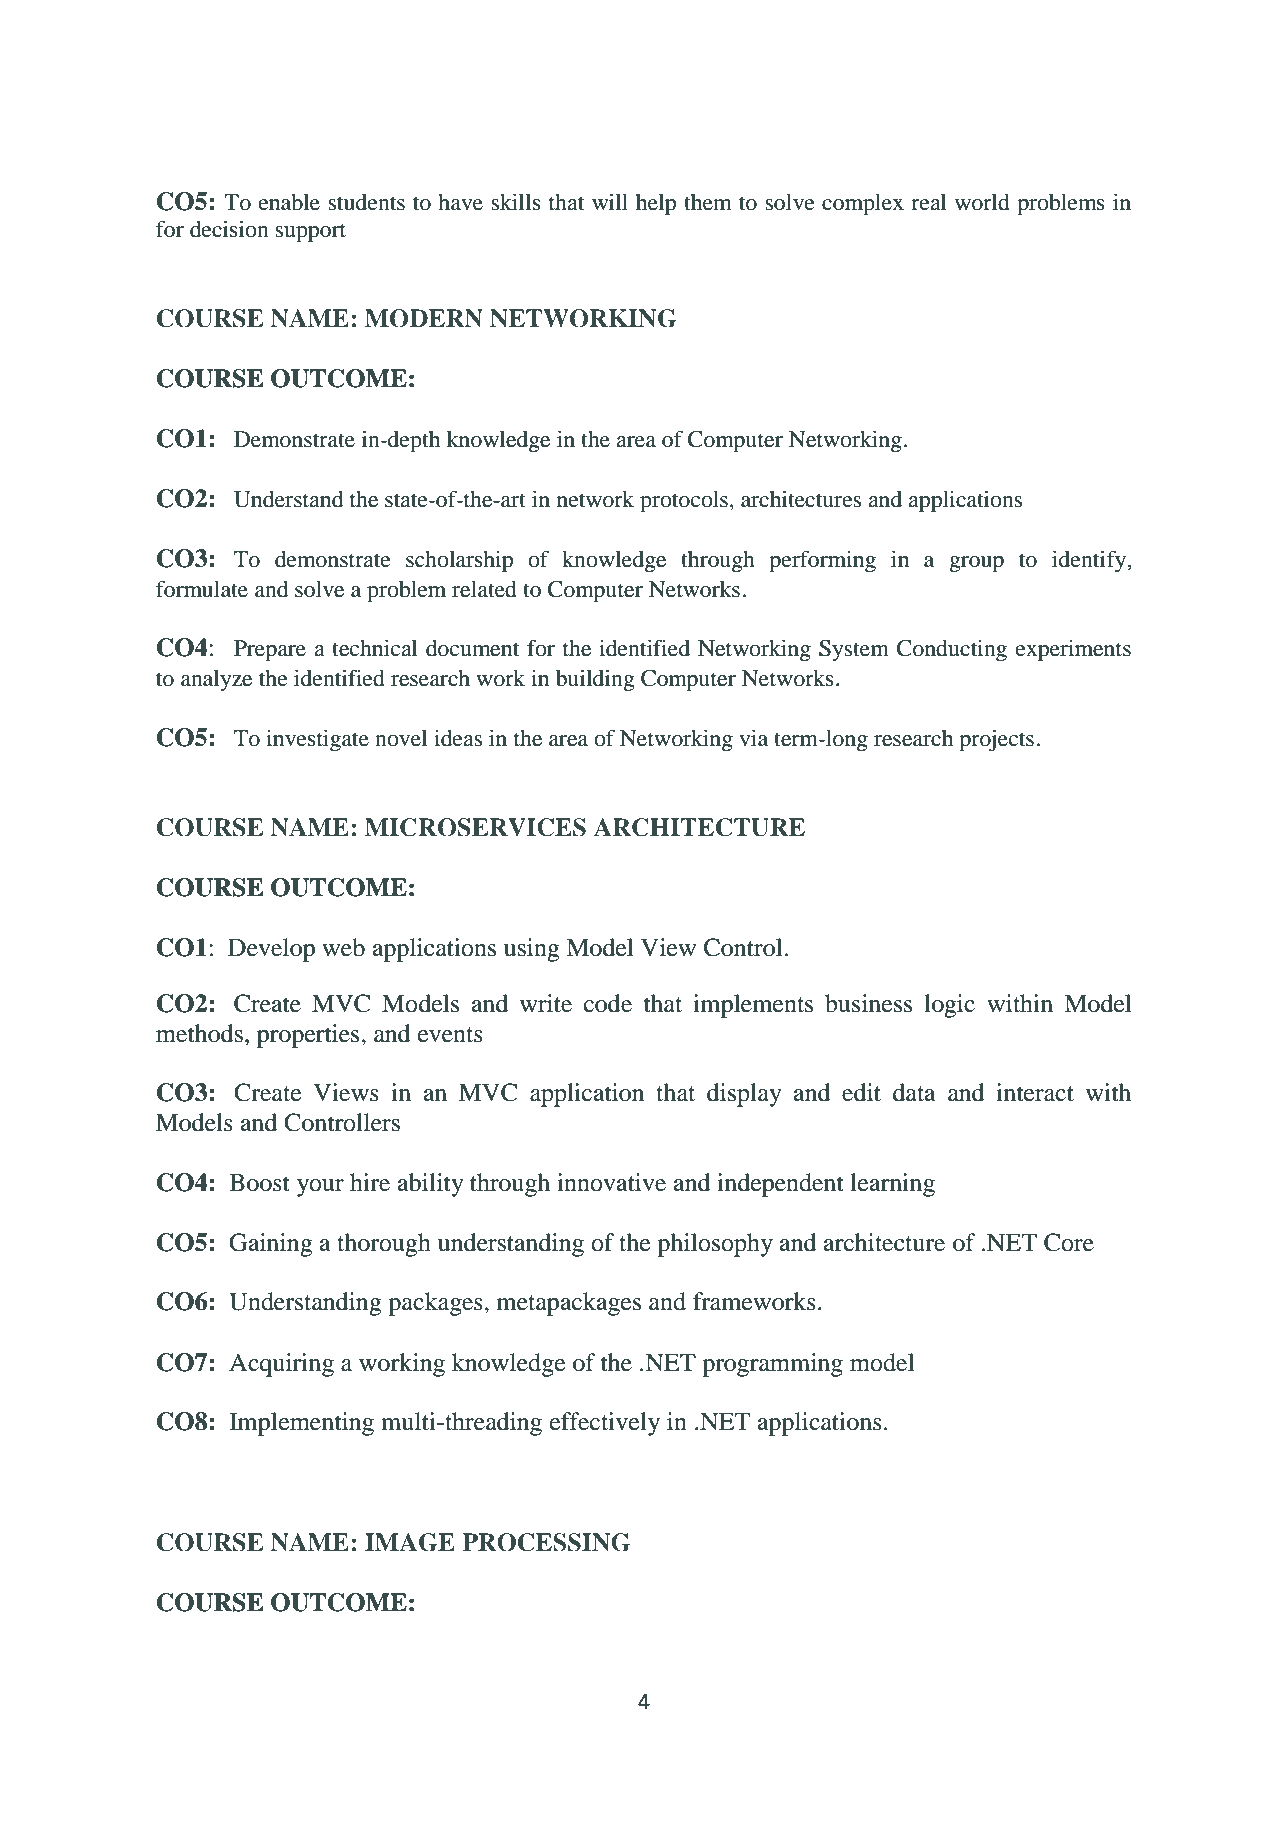 This image has height=1821, width=1288. Describe the element at coordinates (202, 589) in the image. I see `formulate` at that location.
